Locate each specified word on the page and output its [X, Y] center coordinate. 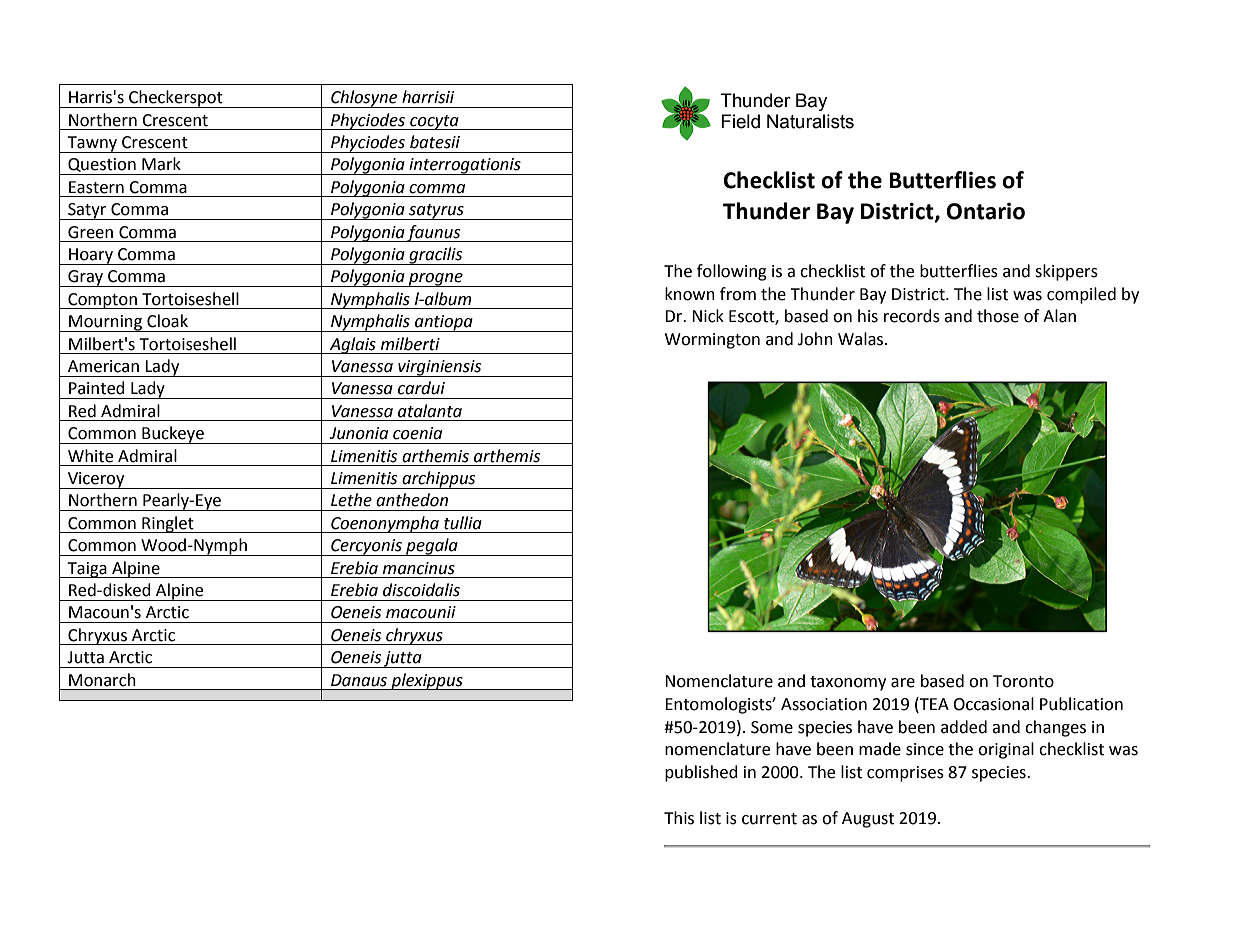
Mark [161, 164]
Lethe [351, 500]
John [815, 339]
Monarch [102, 680]
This [679, 818]
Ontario [986, 211]
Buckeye [173, 435]
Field [740, 121]
